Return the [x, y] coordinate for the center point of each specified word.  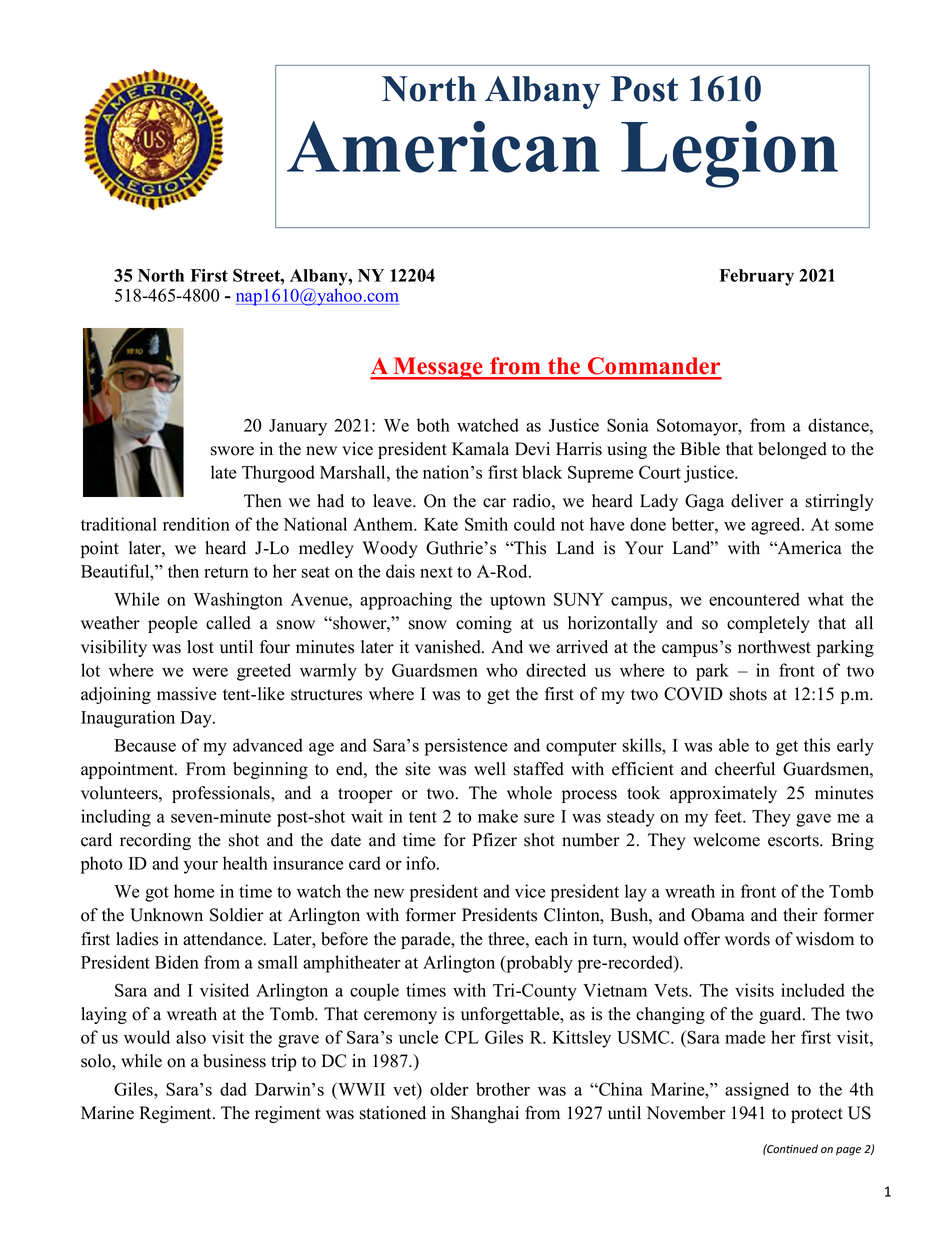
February [757, 277]
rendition [196, 524]
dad [233, 1089]
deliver [757, 501]
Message [438, 368]
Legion [729, 154]
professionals [222, 794]
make [498, 816]
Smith [486, 524]
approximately [723, 794]
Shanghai [485, 1114]
